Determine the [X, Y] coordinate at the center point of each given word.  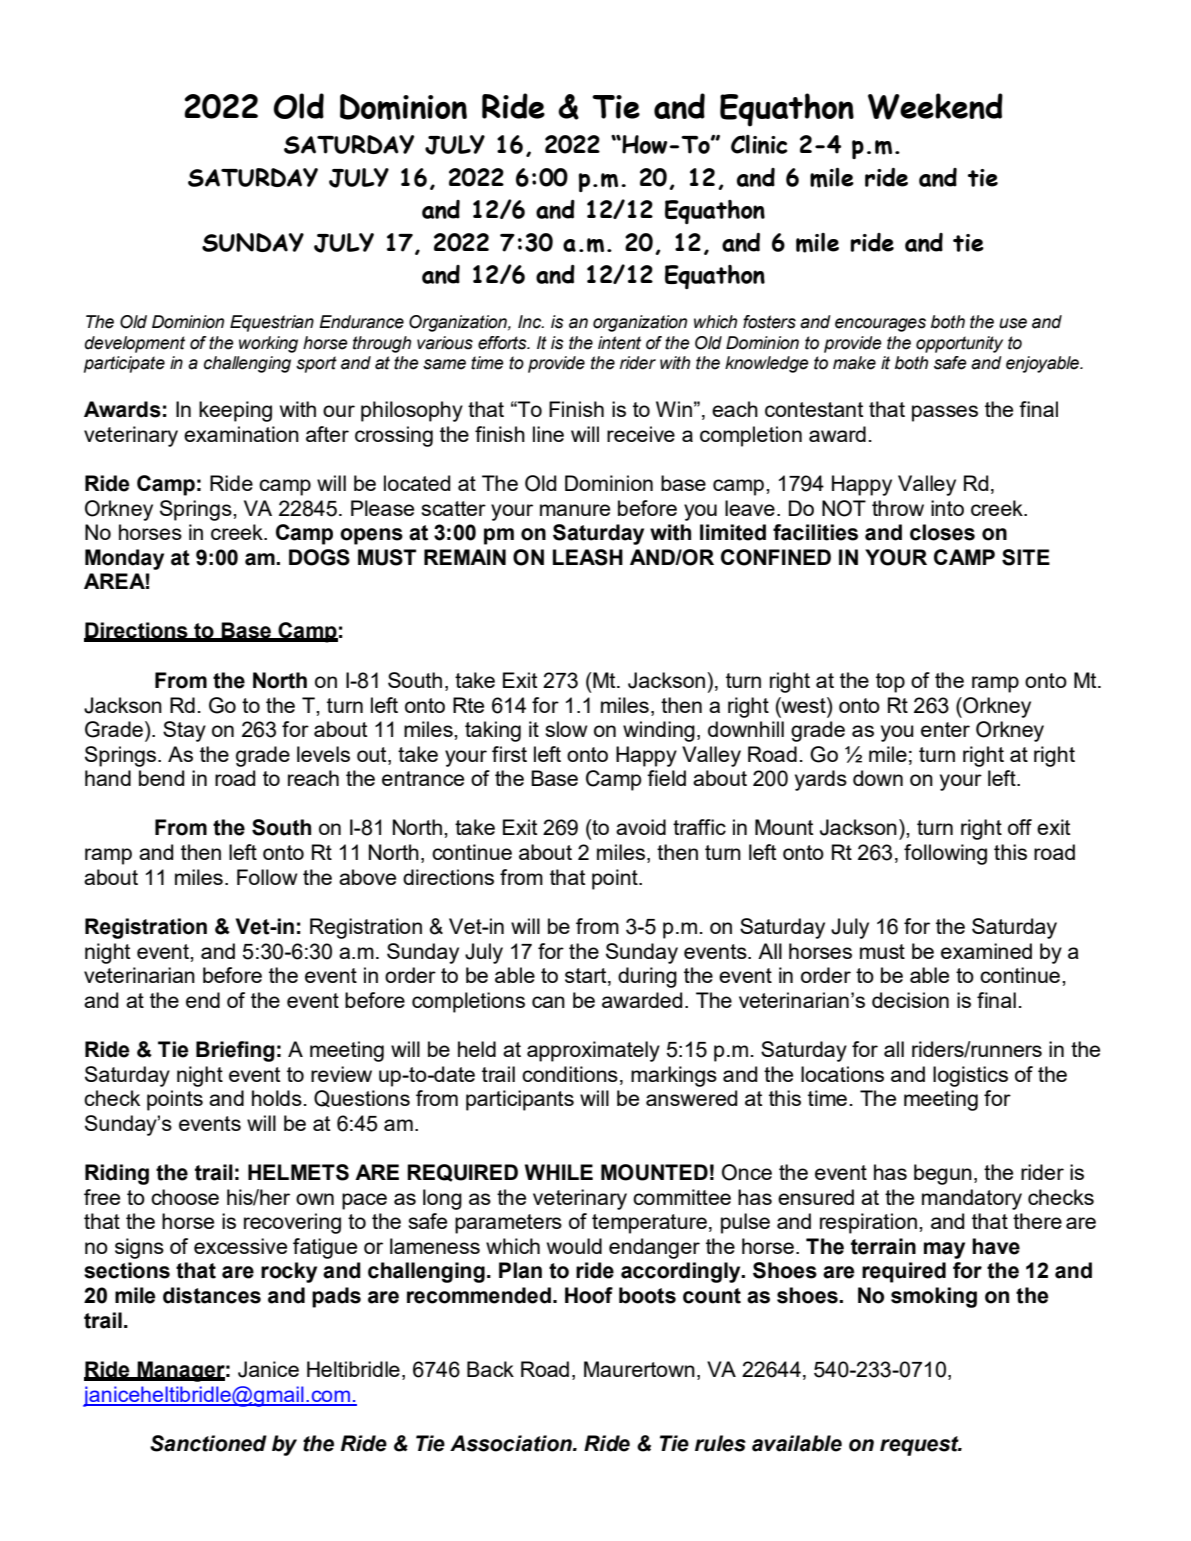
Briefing [235, 1051]
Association [512, 1443]
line [548, 434]
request [920, 1446]
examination [241, 434]
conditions [570, 1074]
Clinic [759, 144]
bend [161, 778]
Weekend [935, 106]
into [947, 508]
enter [945, 729]
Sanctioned [208, 1443]
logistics [970, 1076]
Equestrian [272, 323]
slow [566, 729]
